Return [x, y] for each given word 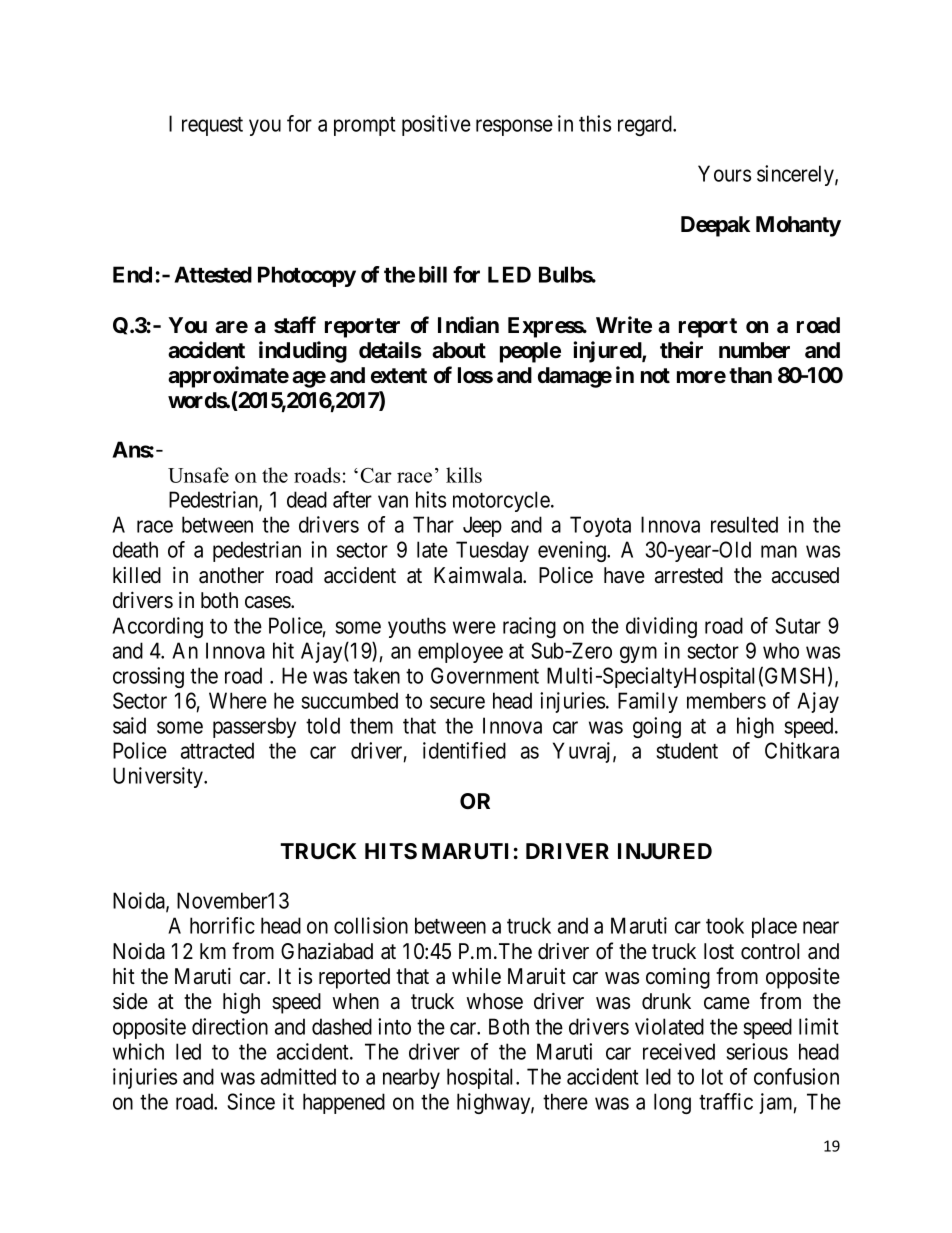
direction [230, 1026]
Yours [724, 173]
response [514, 127]
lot [712, 1076]
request [212, 126]
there [565, 1101]
